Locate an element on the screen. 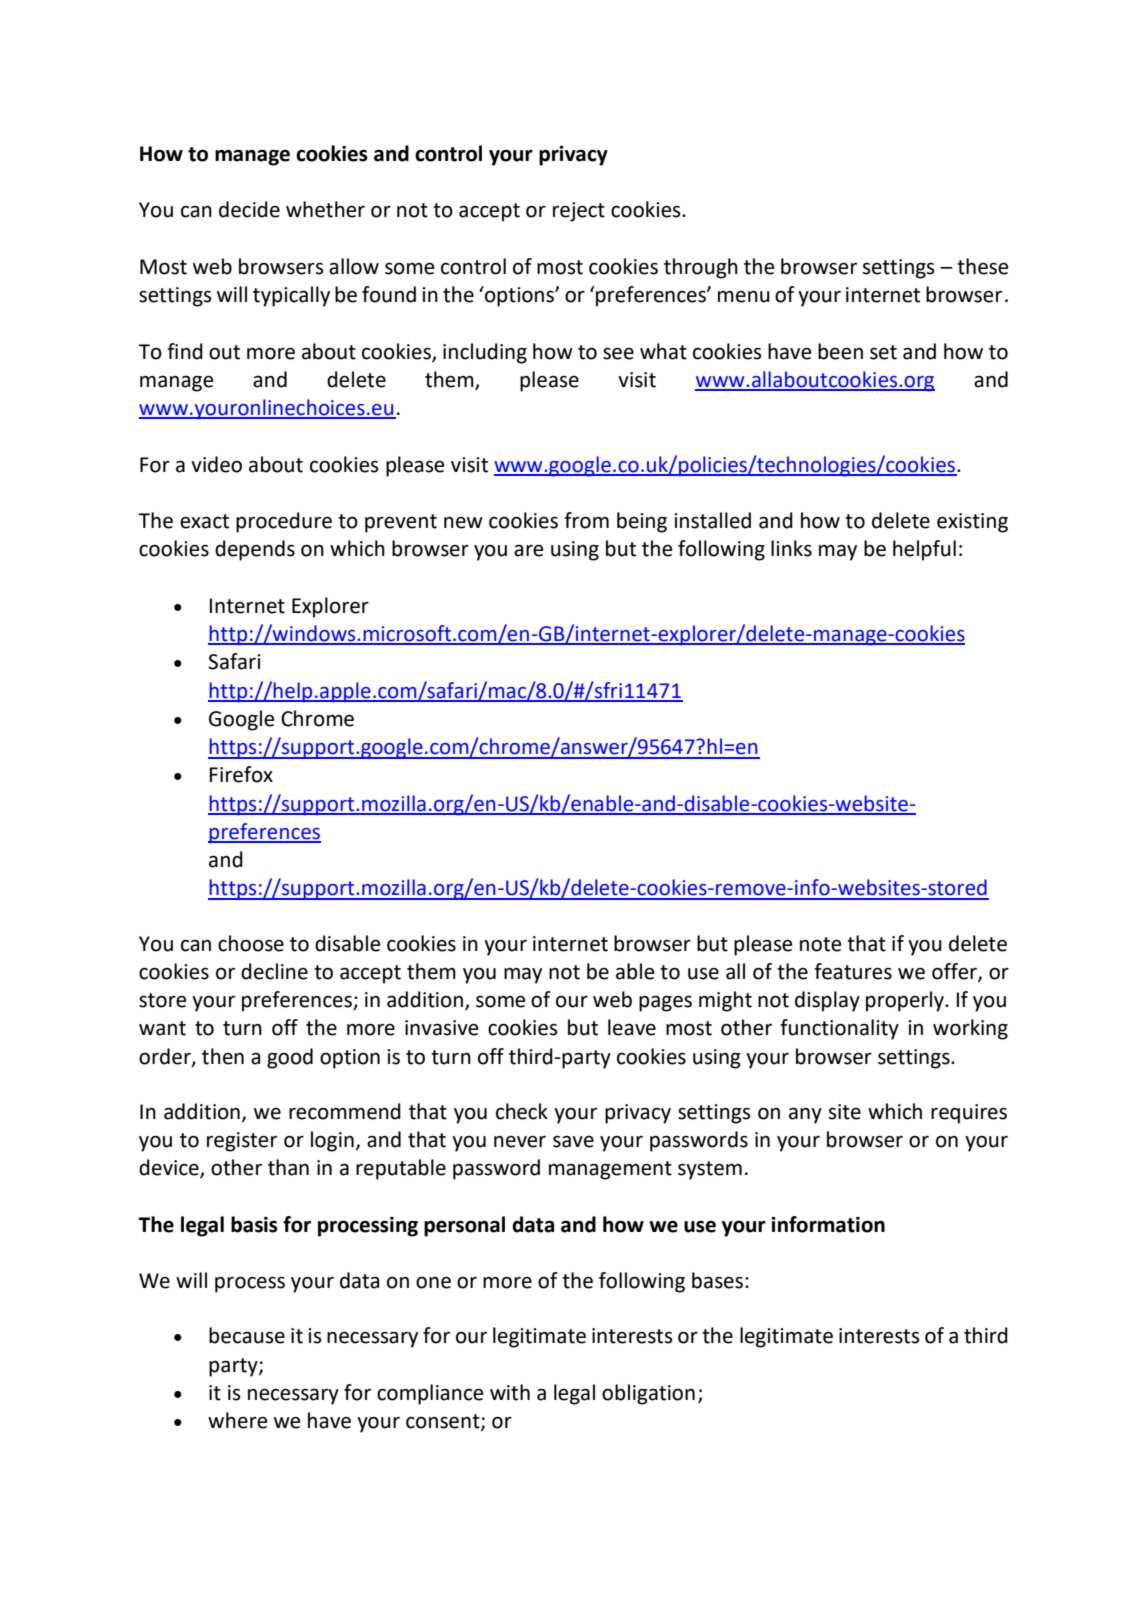 The height and width of the screenshot is (1623, 1148). reject is located at coordinates (579, 212).
